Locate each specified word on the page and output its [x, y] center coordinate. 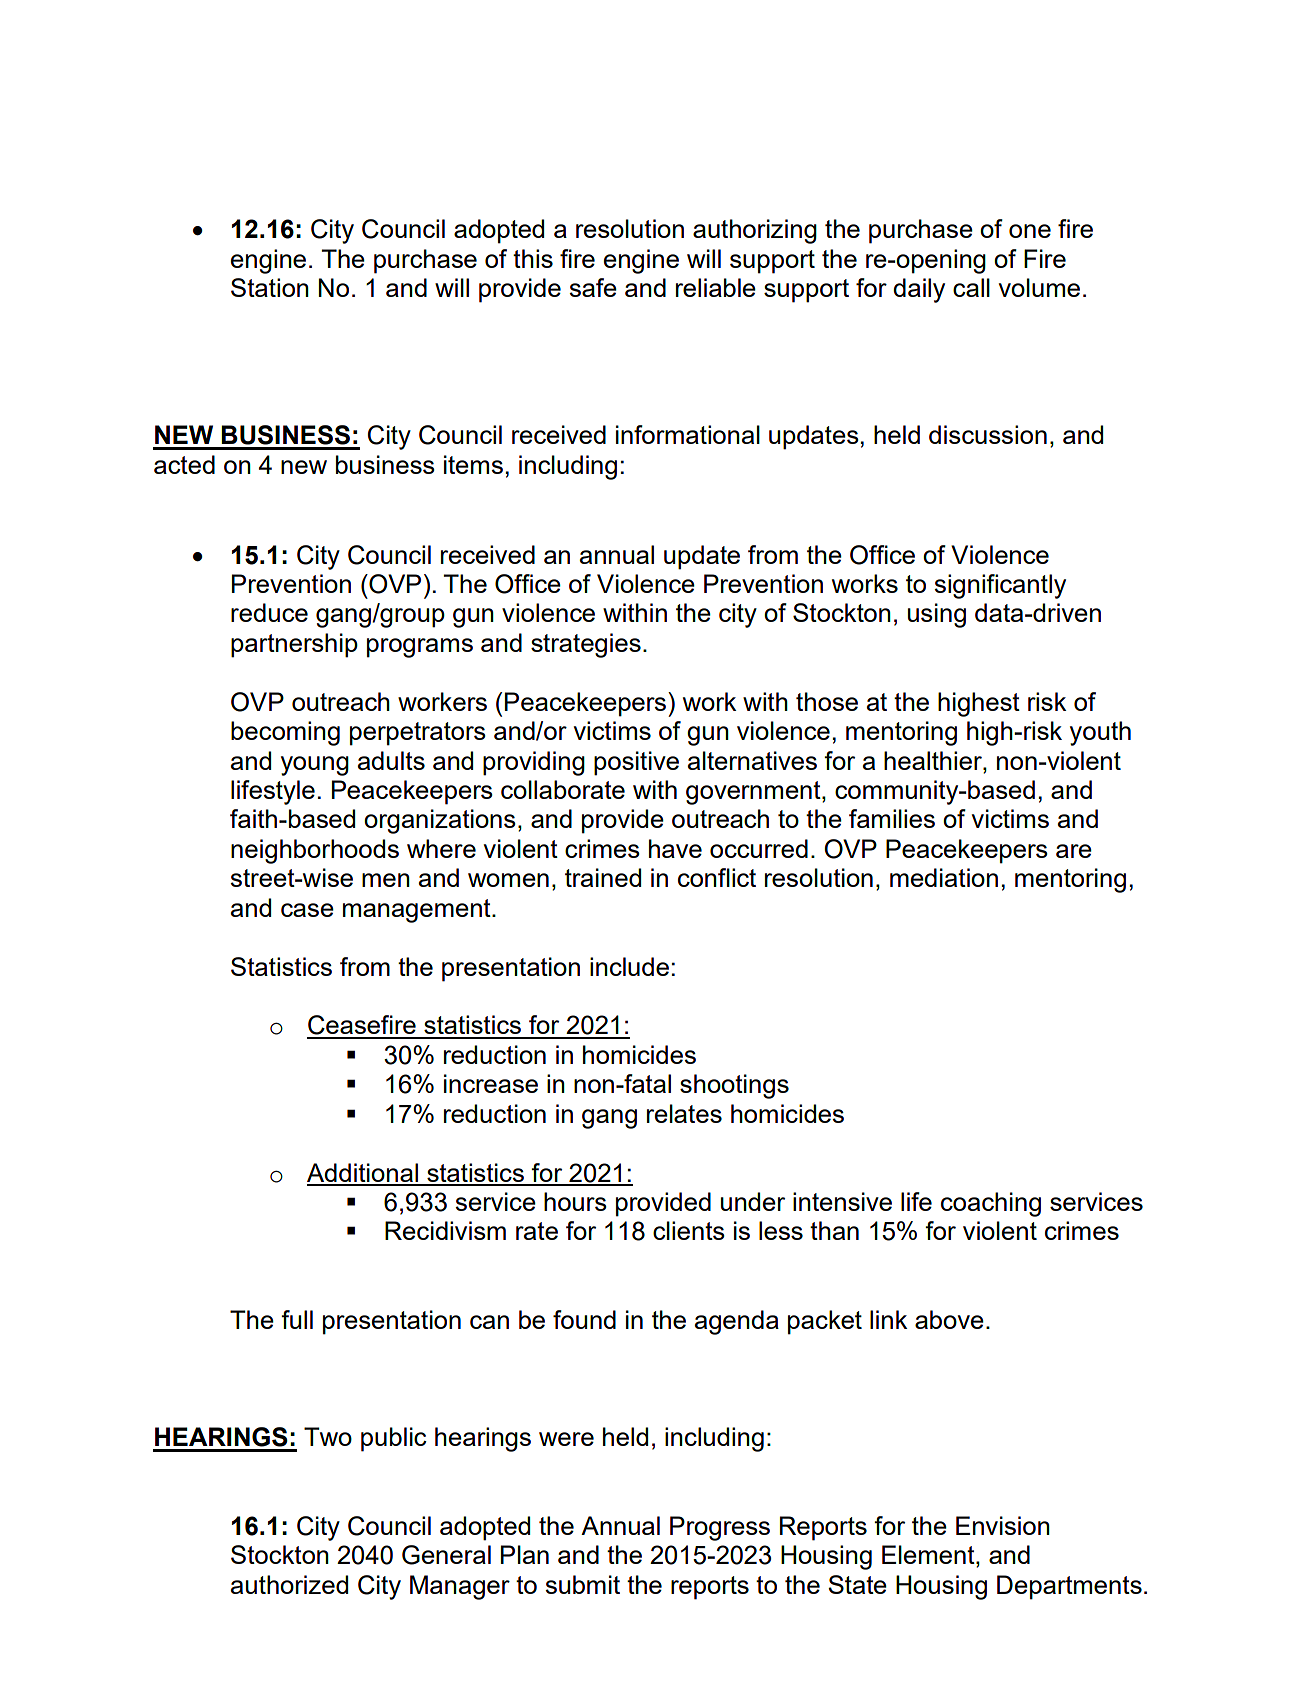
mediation [944, 877]
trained [603, 877]
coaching [991, 1204]
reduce [269, 612]
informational [688, 434]
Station [270, 287]
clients [689, 1230]
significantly [1000, 586]
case [307, 910]
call [971, 287]
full [297, 1319]
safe [593, 287]
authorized [289, 1584]
